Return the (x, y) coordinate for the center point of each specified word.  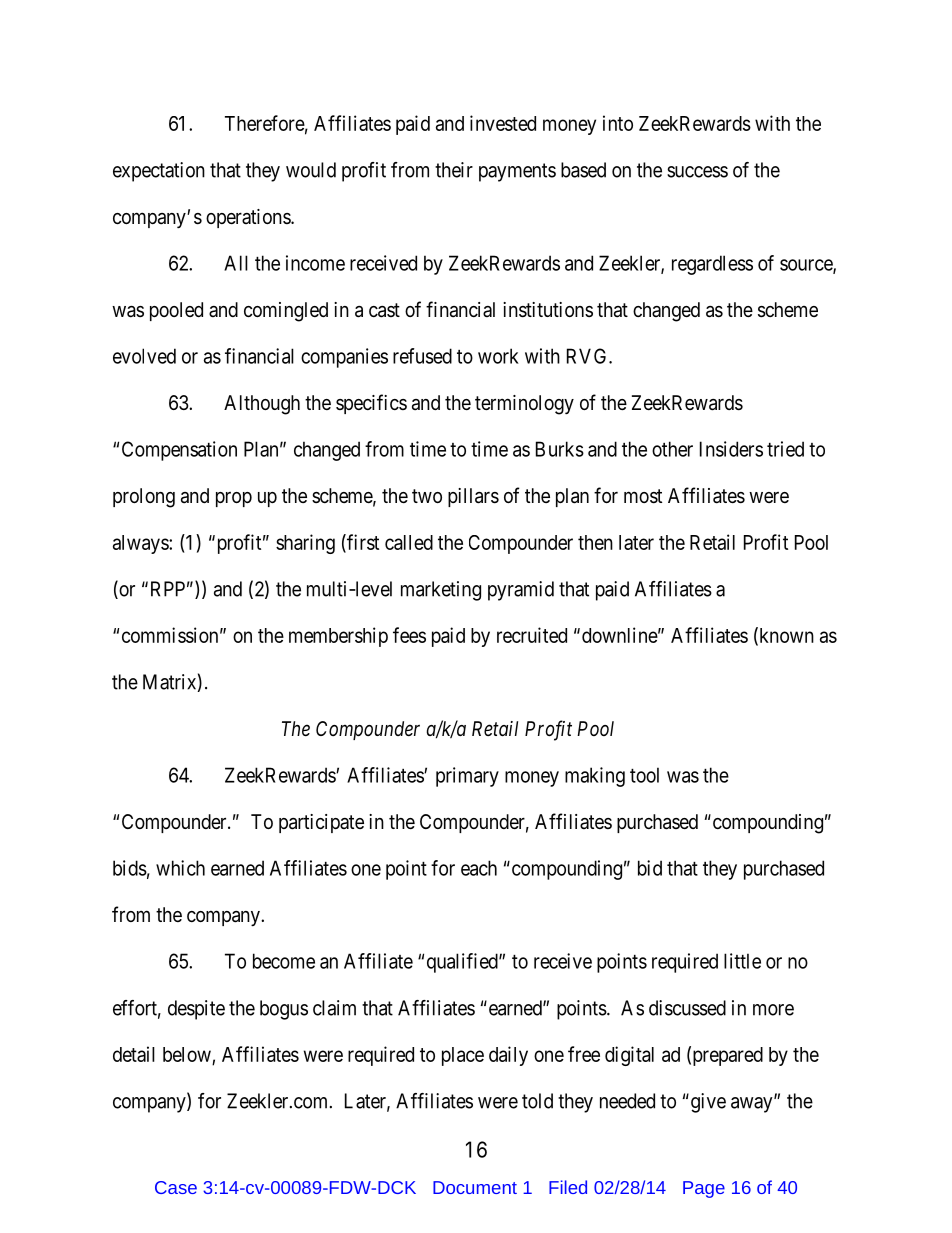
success (697, 172)
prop (234, 499)
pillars (473, 497)
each (479, 868)
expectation (159, 172)
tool (644, 775)
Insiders (731, 449)
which (180, 868)
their (454, 170)
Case (176, 1187)
